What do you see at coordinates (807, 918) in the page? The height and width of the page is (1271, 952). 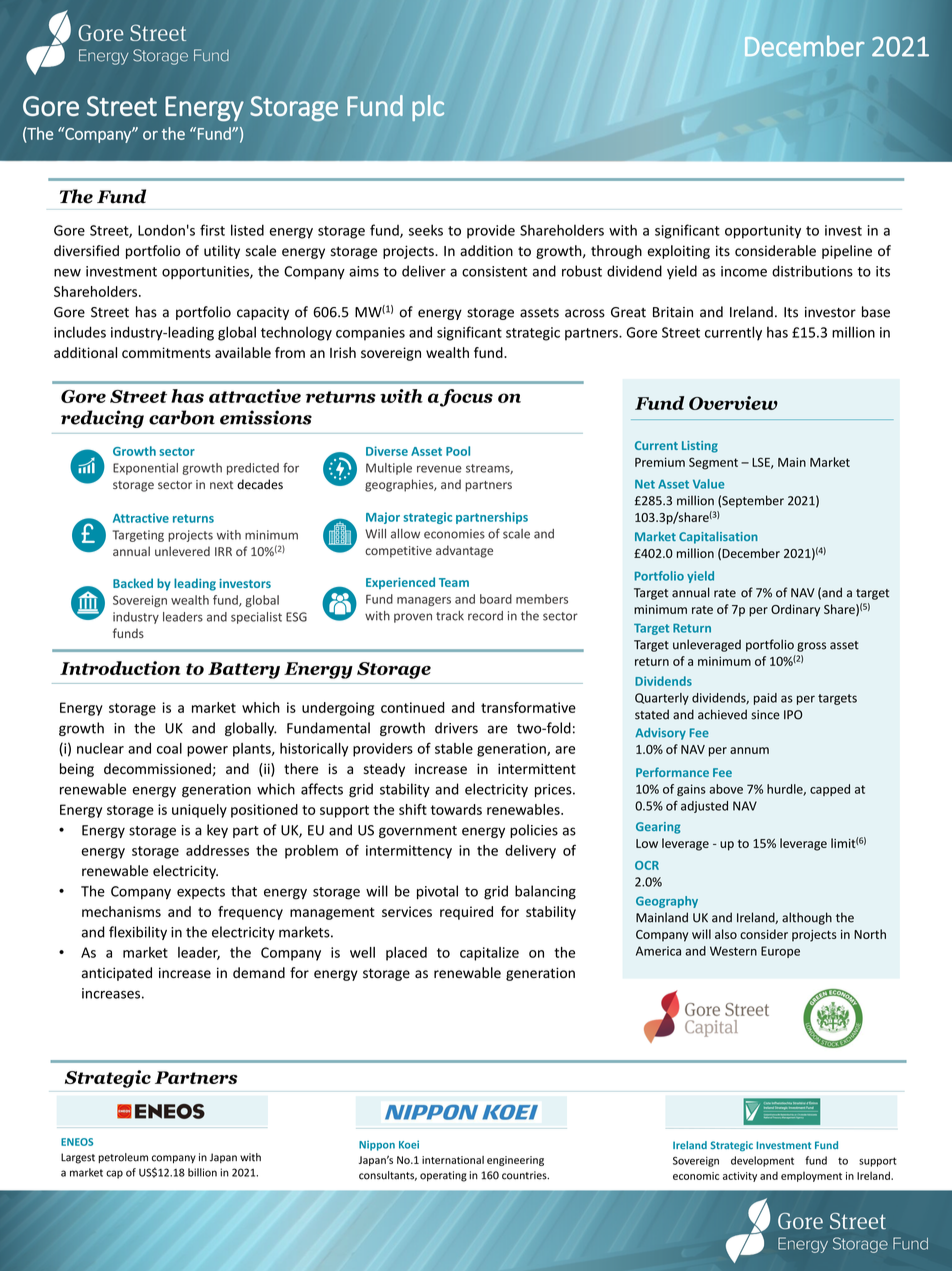 I see `although` at bounding box center [807, 918].
